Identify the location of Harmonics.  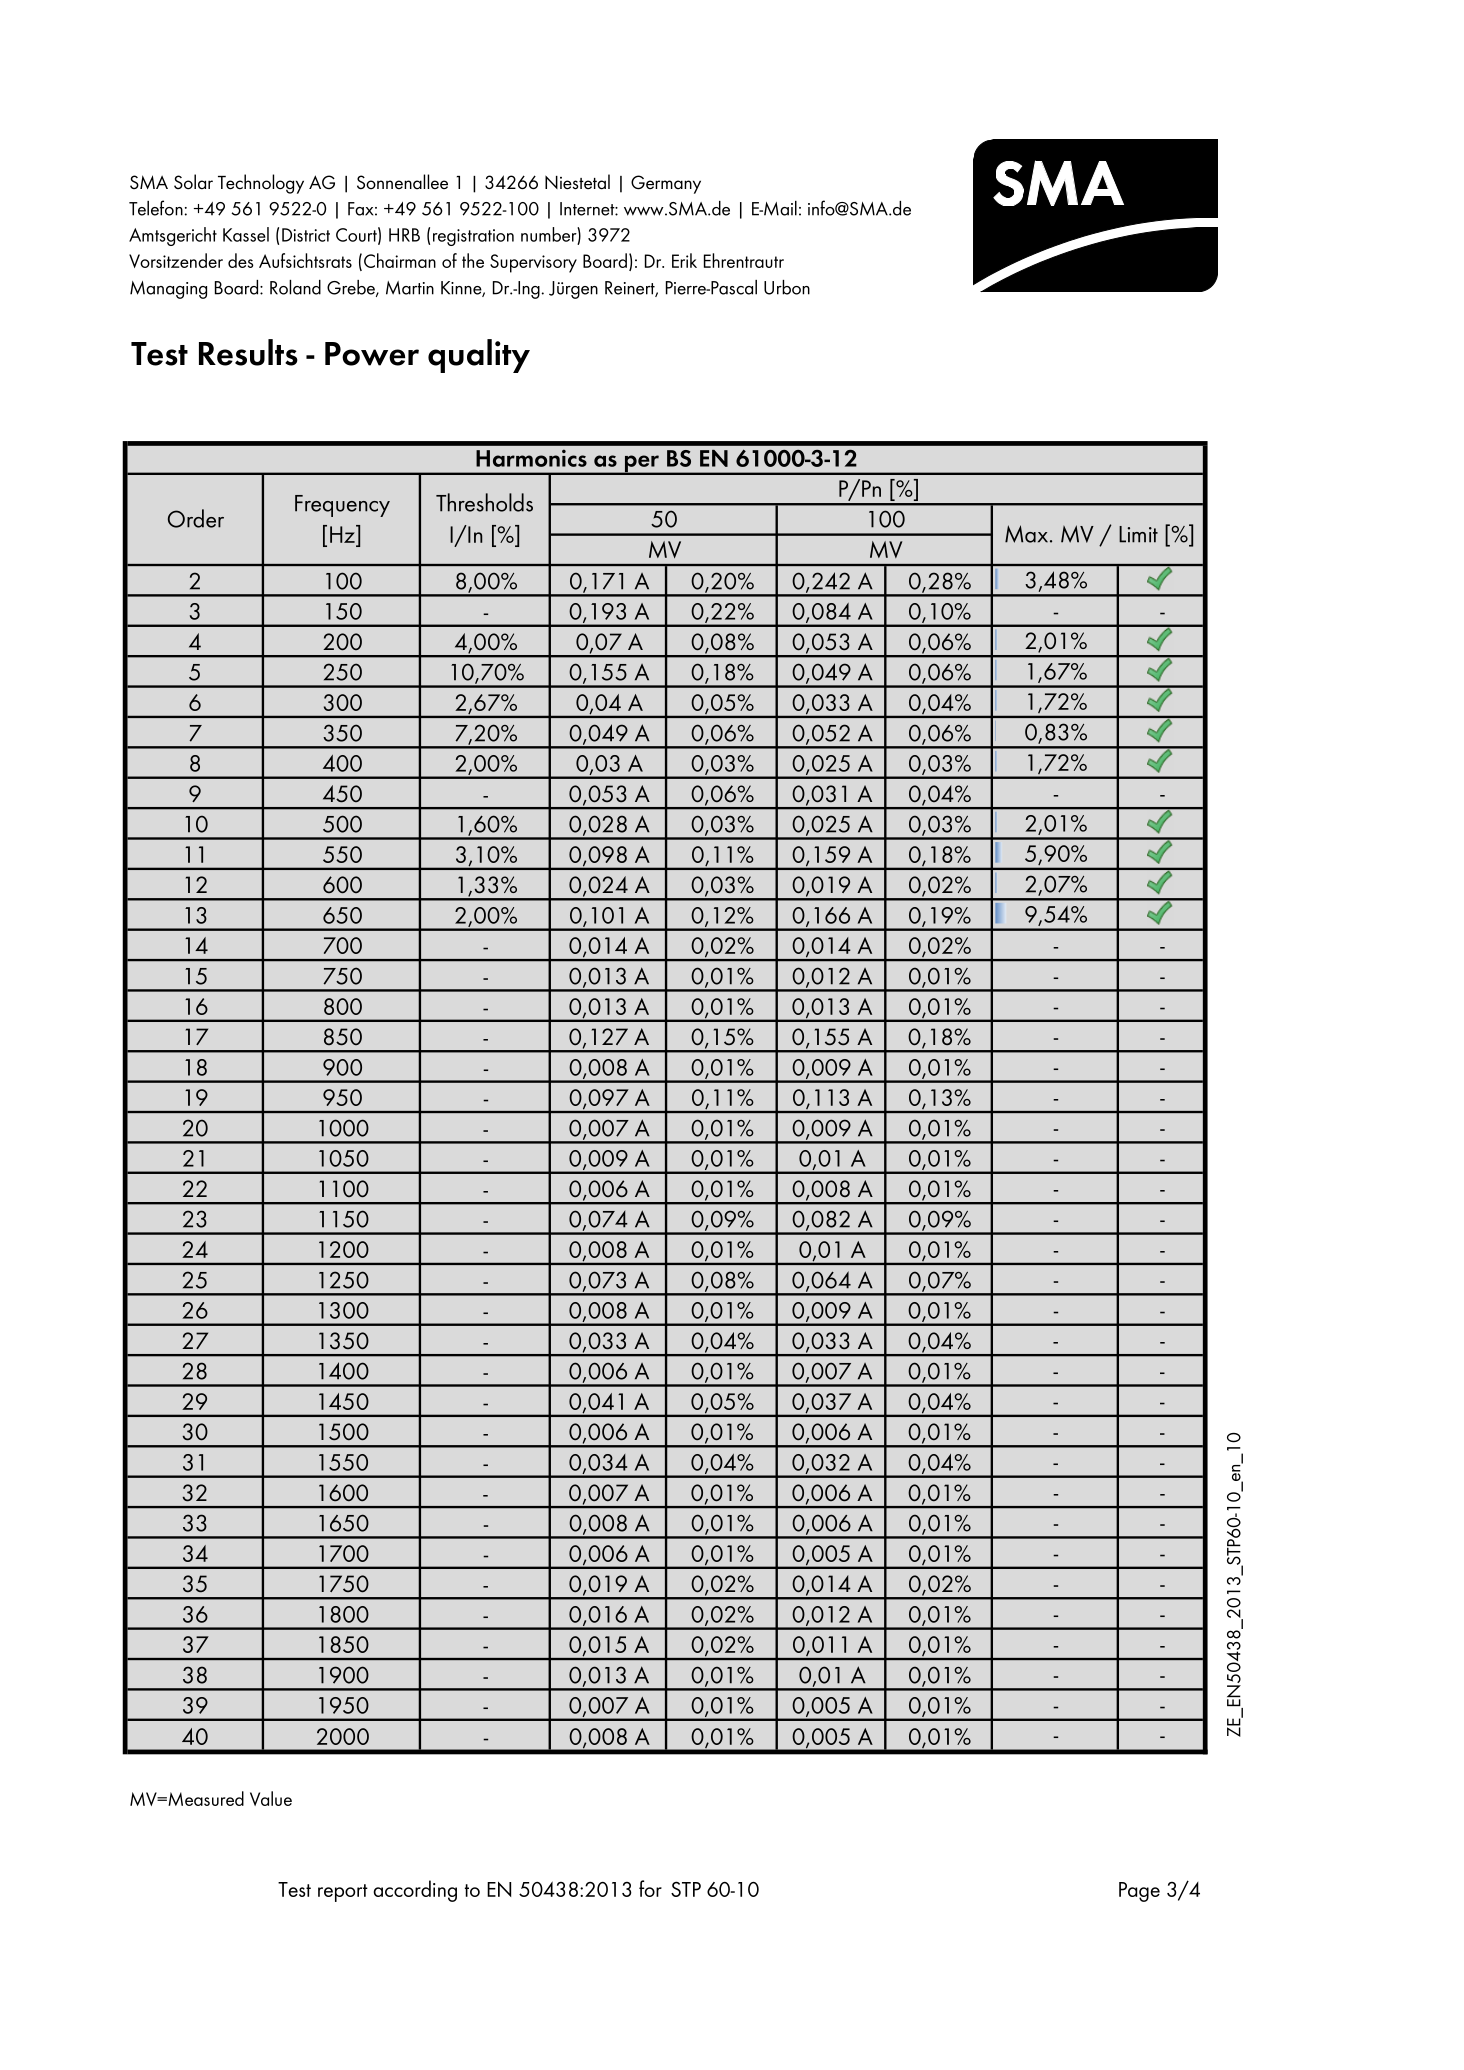
(531, 458).
